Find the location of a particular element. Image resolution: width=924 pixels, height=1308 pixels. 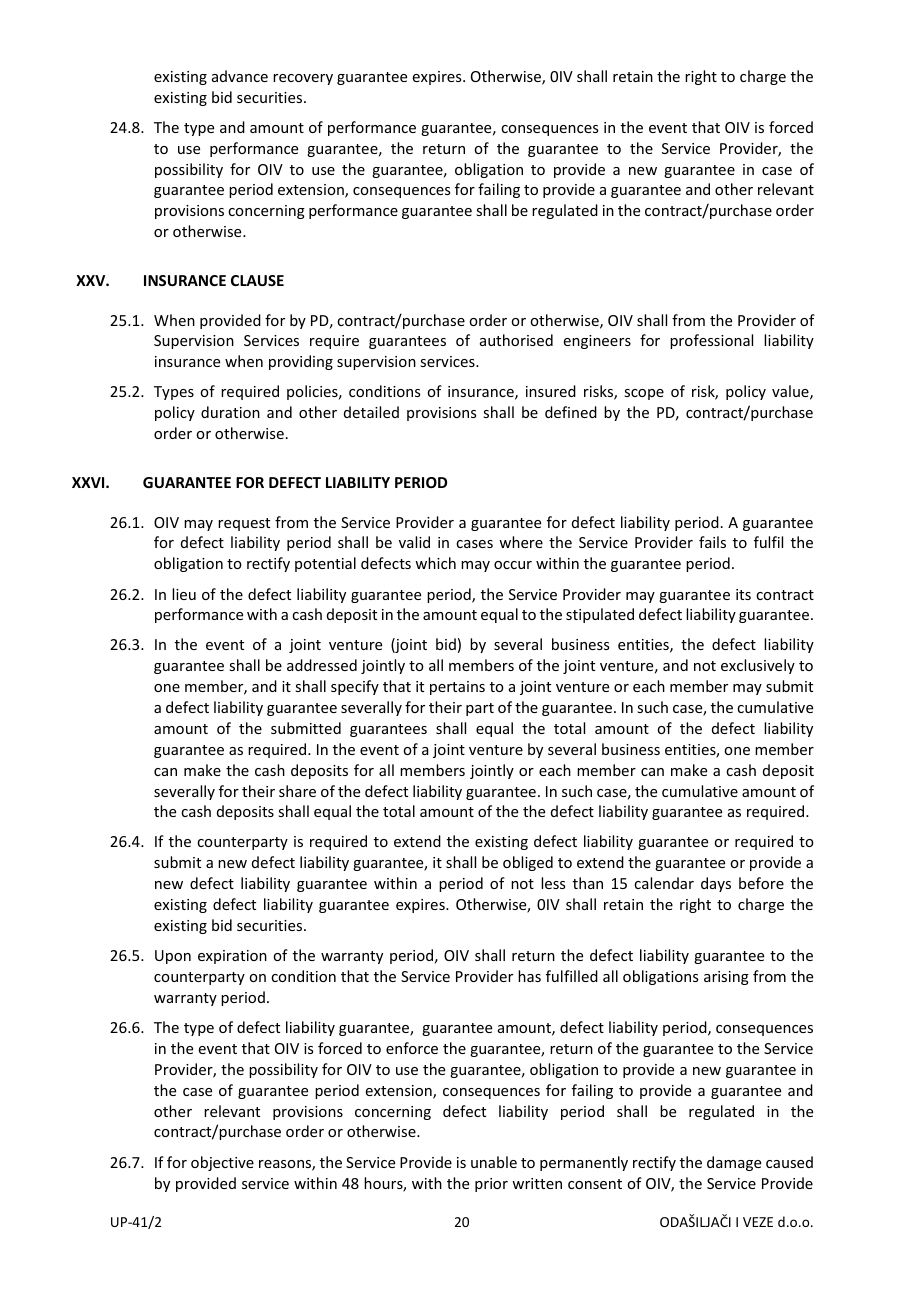

recovery is located at coordinates (303, 79).
